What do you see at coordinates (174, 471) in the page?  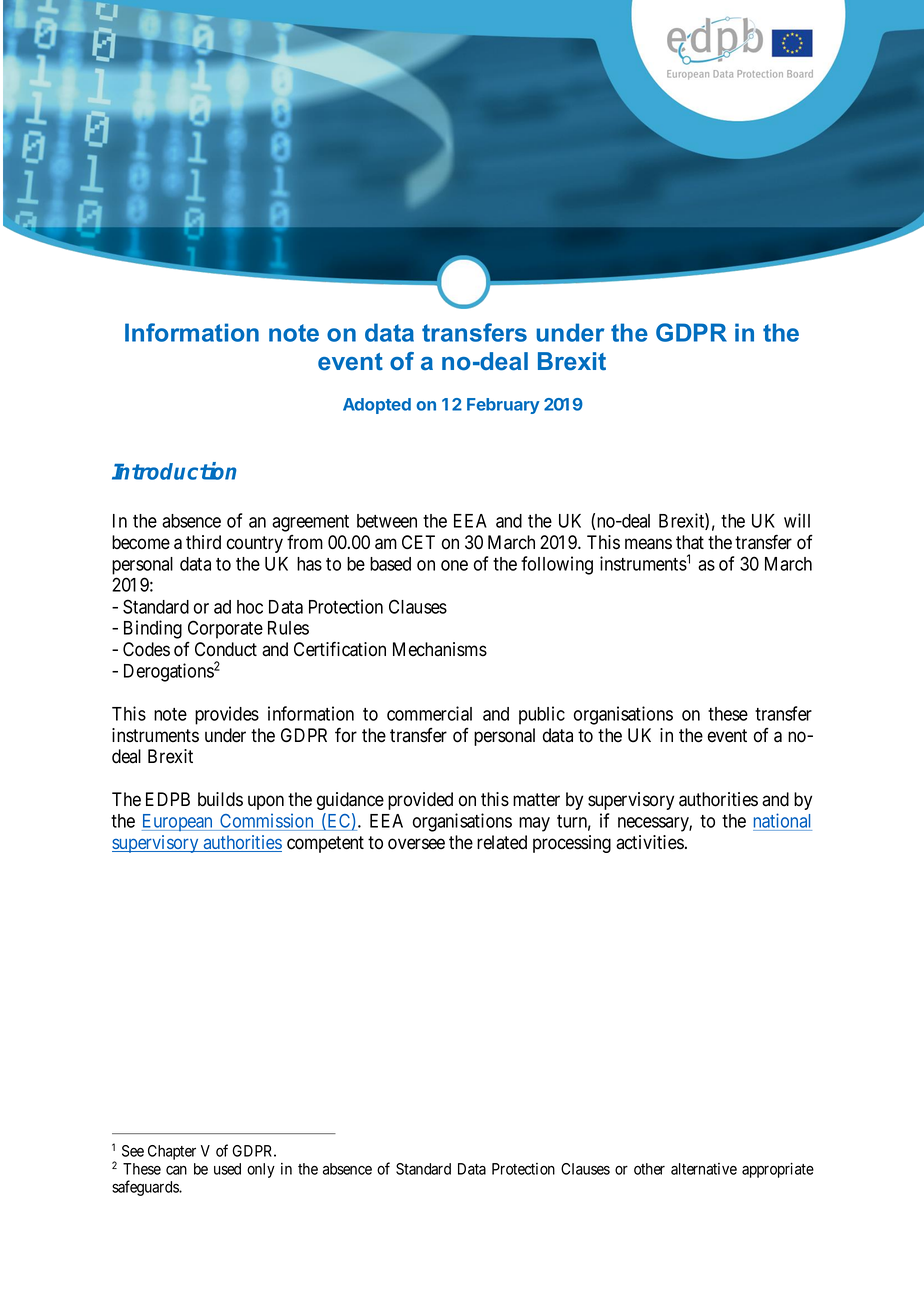 I see `Introduction` at bounding box center [174, 471].
